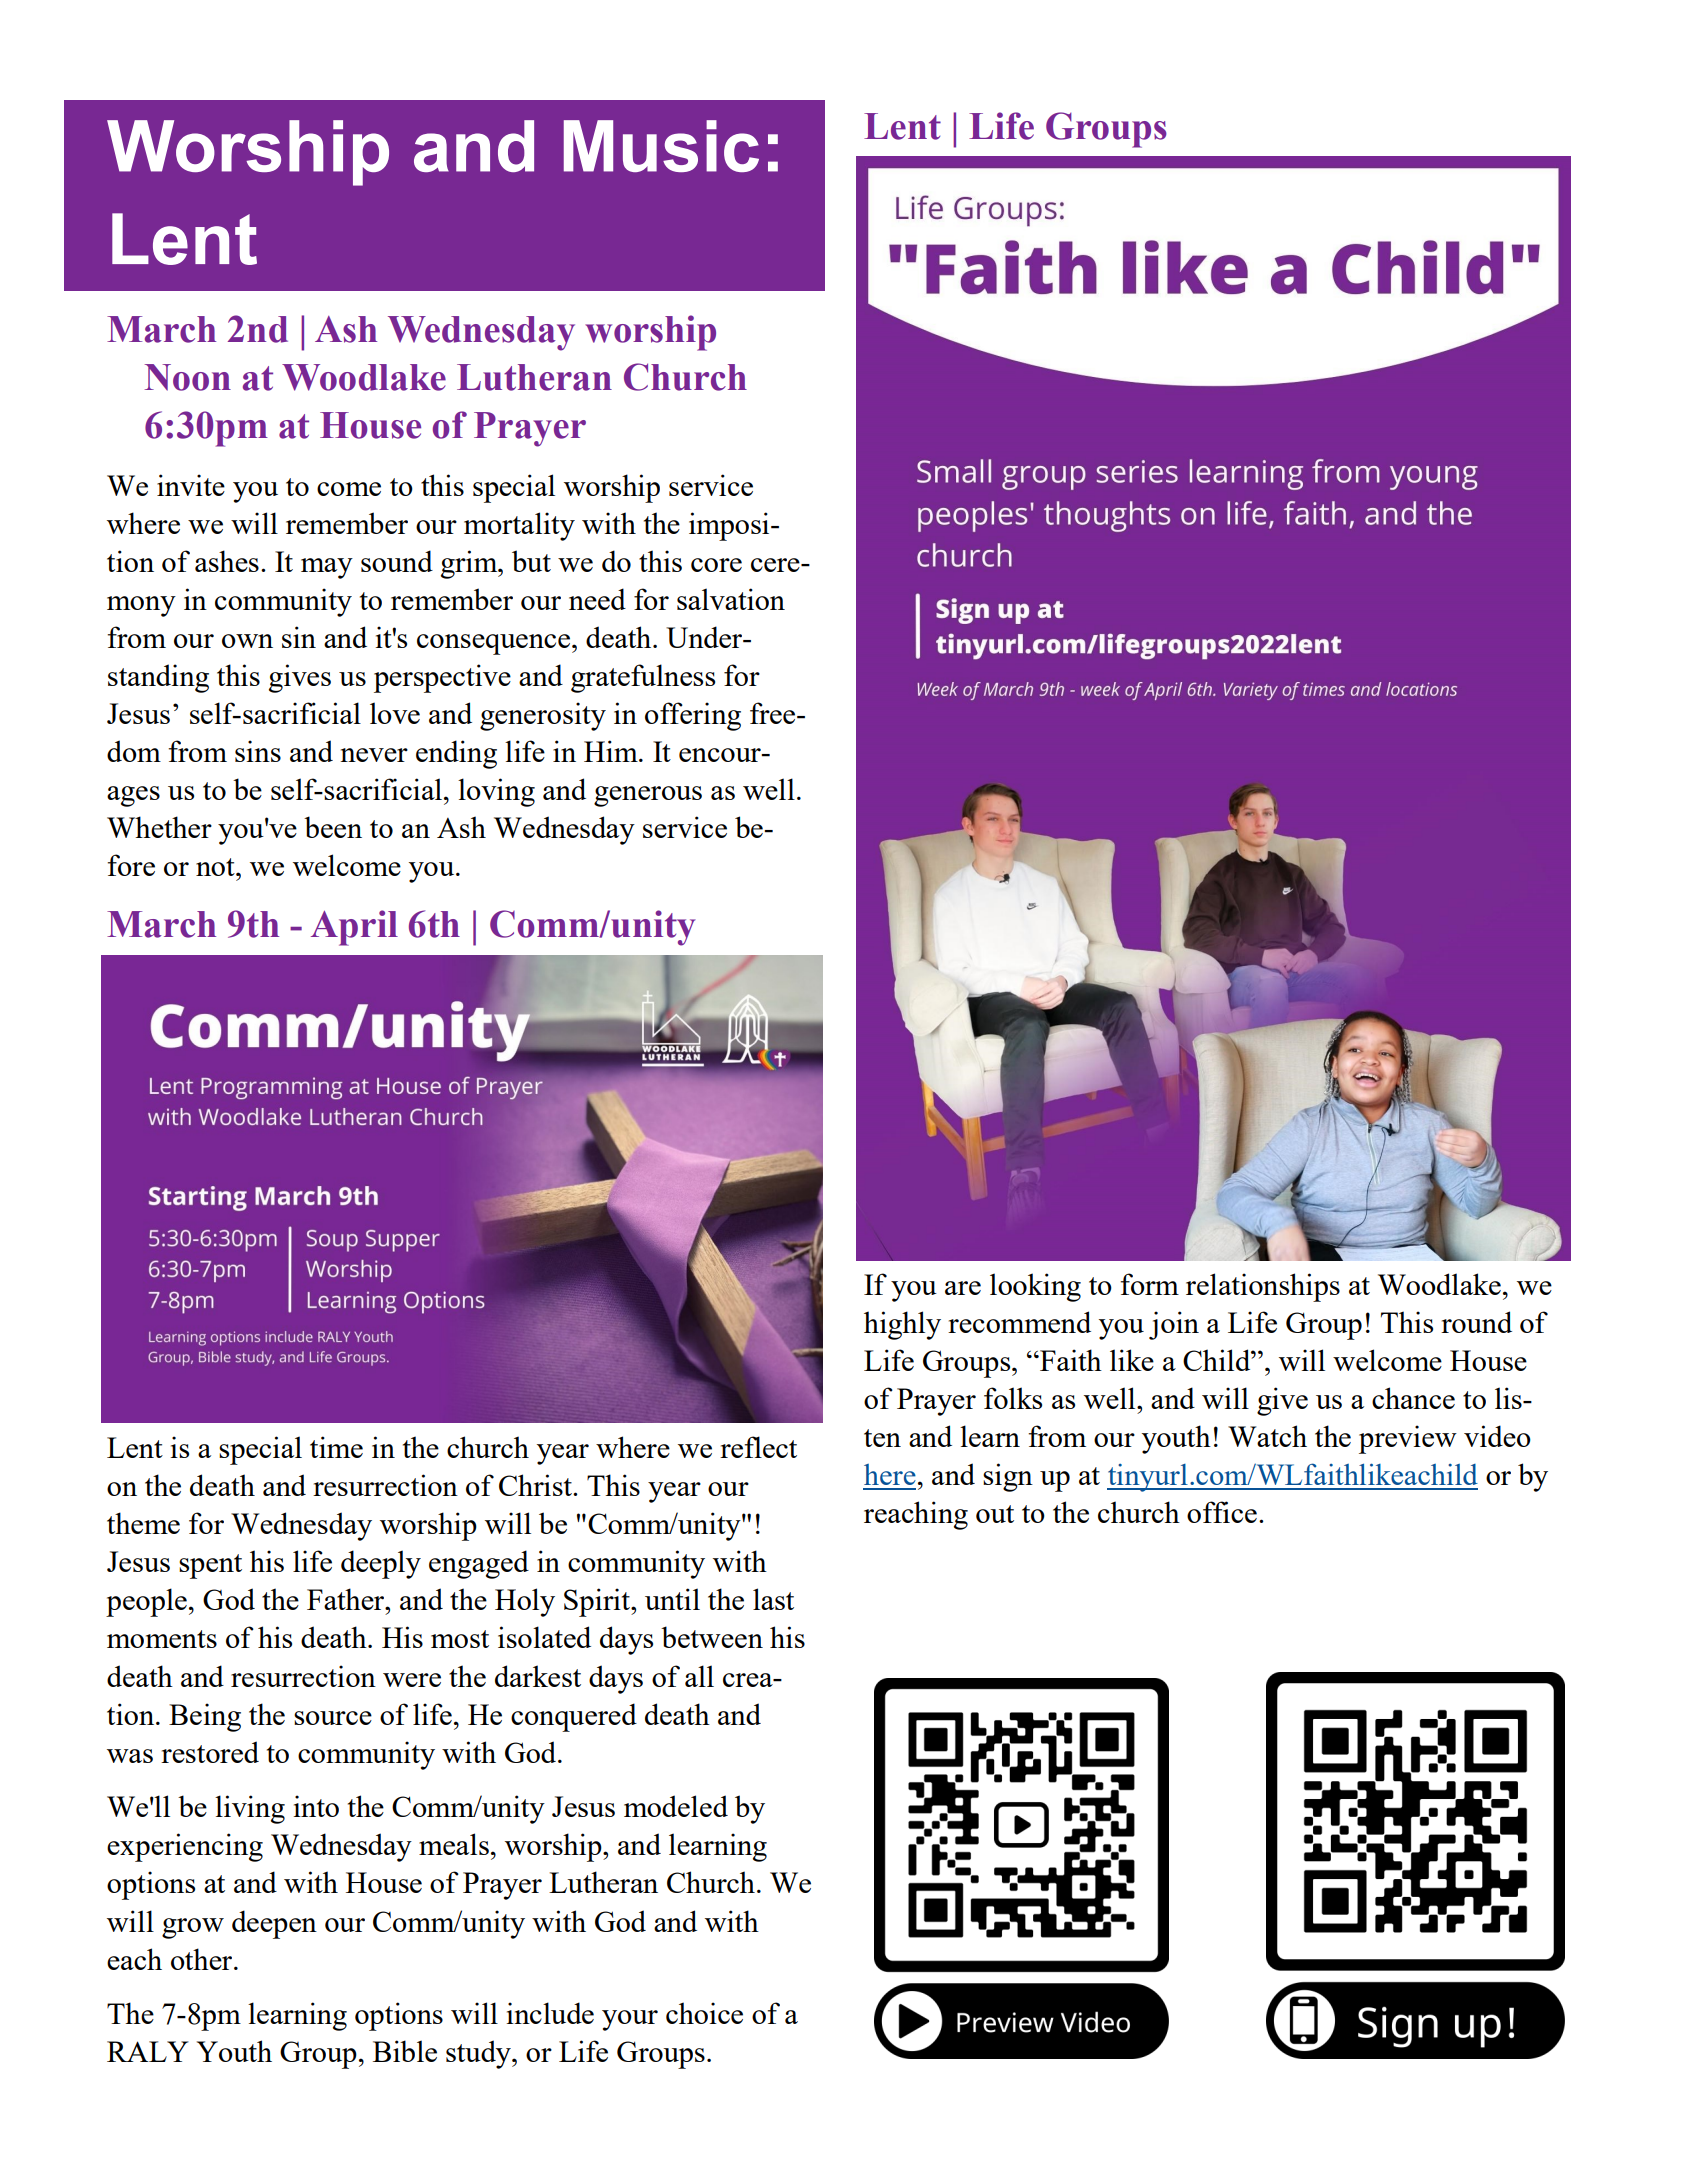  What do you see at coordinates (693, 716) in the screenshot?
I see `offering` at bounding box center [693, 716].
